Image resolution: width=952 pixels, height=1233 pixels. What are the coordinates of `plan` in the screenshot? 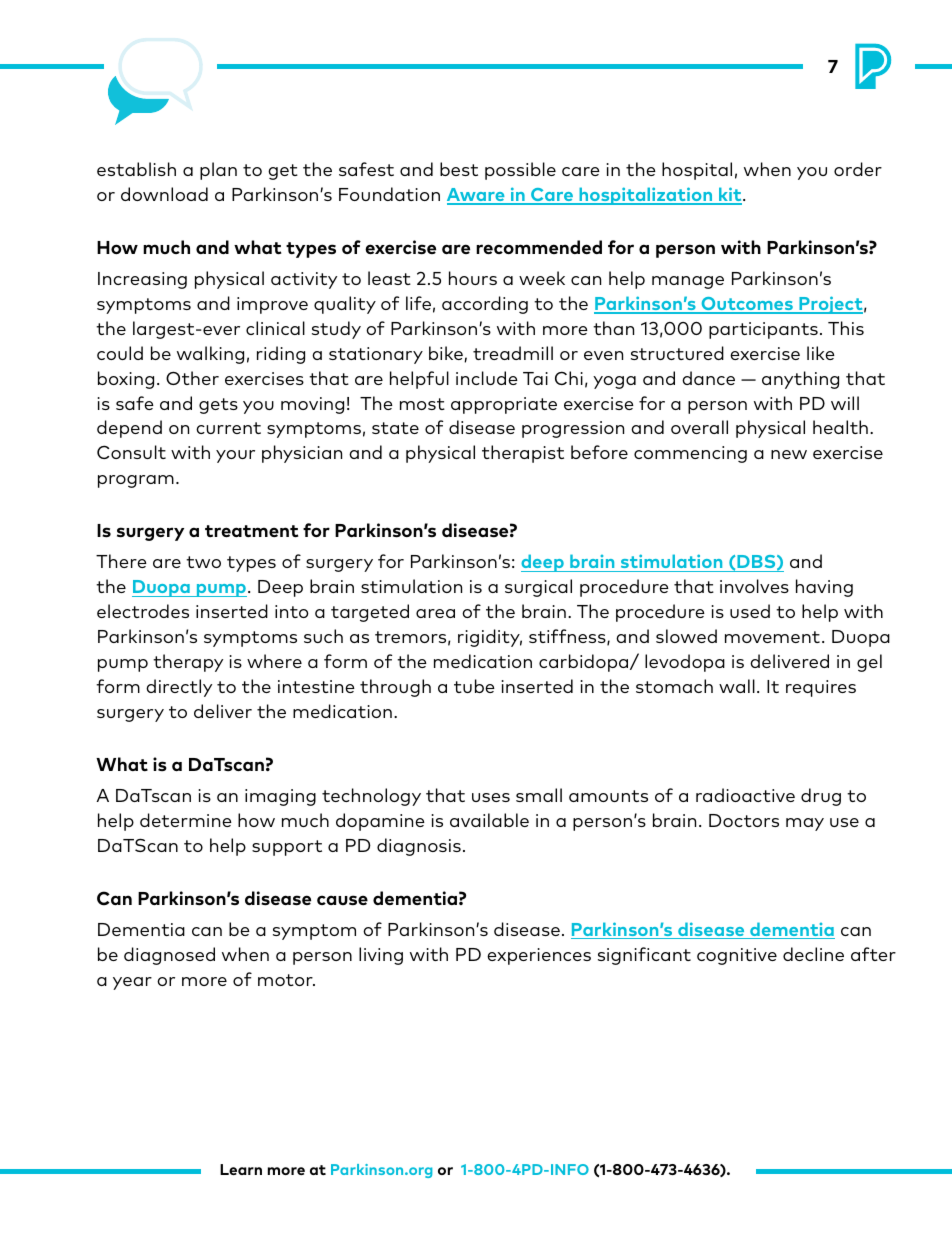 It's located at (218, 171).
